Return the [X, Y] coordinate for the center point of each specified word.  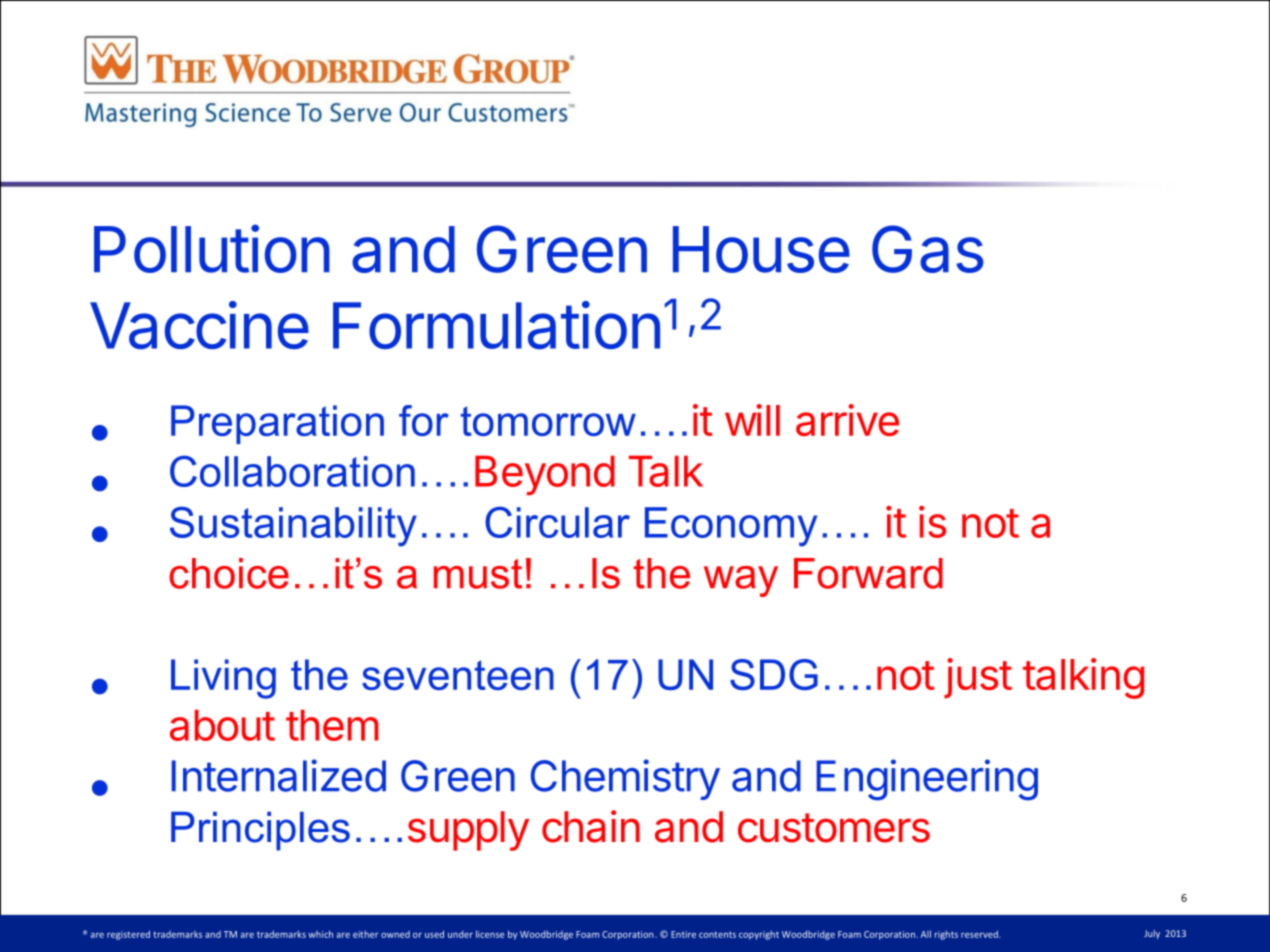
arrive [847, 420]
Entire [683, 934]
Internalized [279, 775]
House [761, 249]
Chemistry [625, 779]
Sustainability [293, 527]
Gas [928, 249]
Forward [868, 573]
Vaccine [199, 325]
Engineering [927, 780]
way [741, 581]
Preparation [277, 424]
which [320, 934]
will [752, 420]
